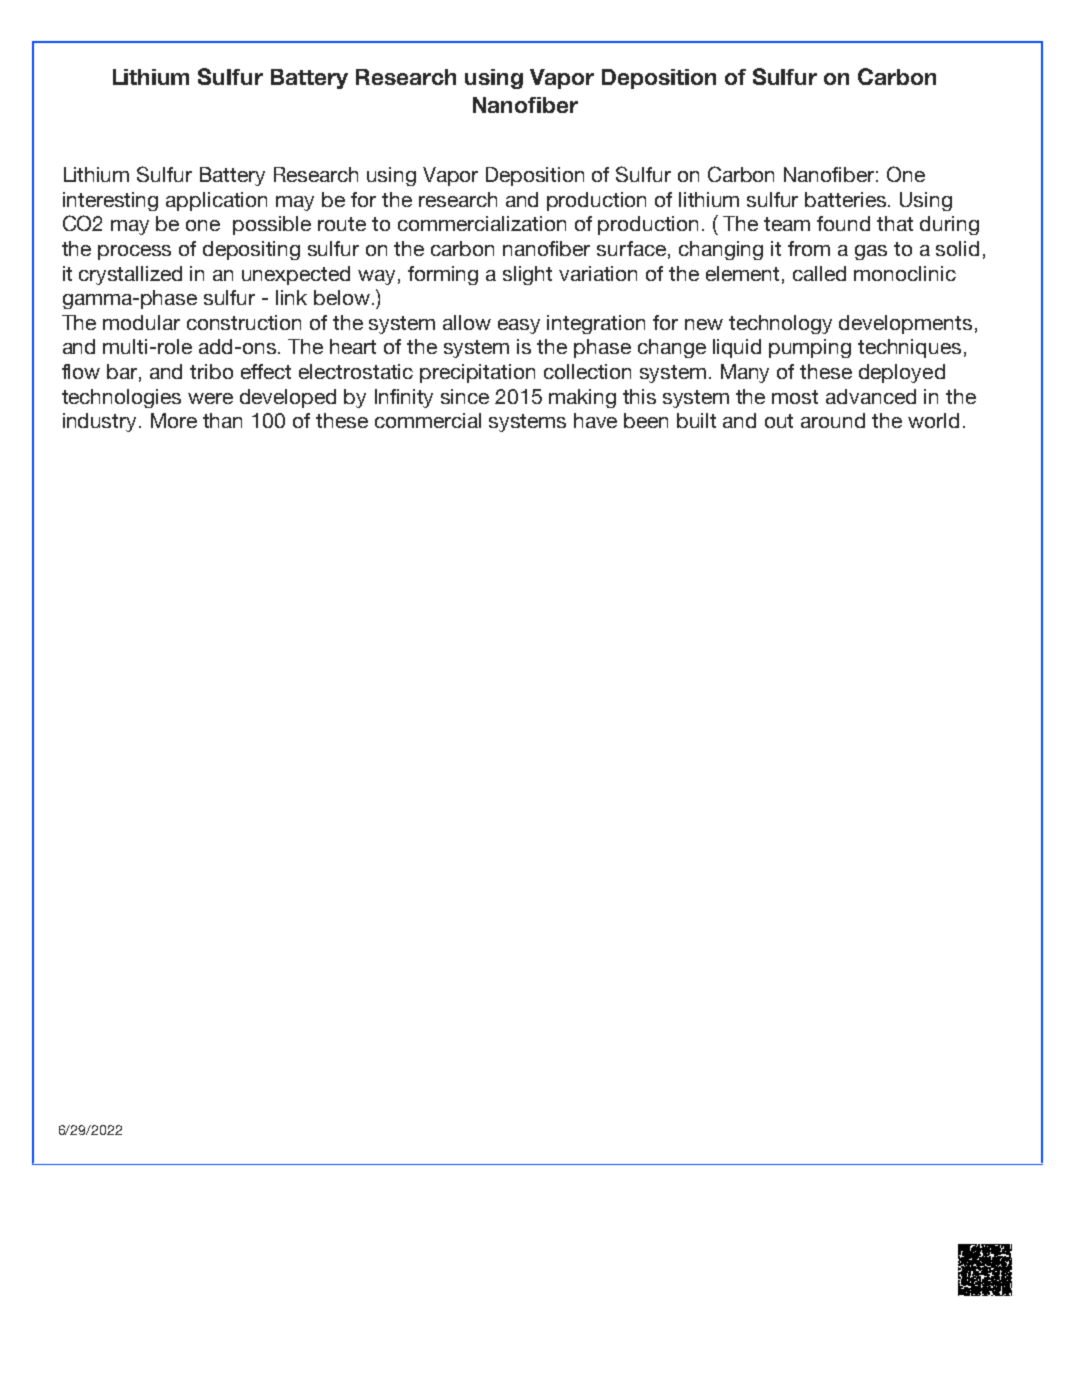 The width and height of the screenshot is (1076, 1393). Describe the element at coordinates (847, 199) in the screenshot. I see `batteries` at that location.
